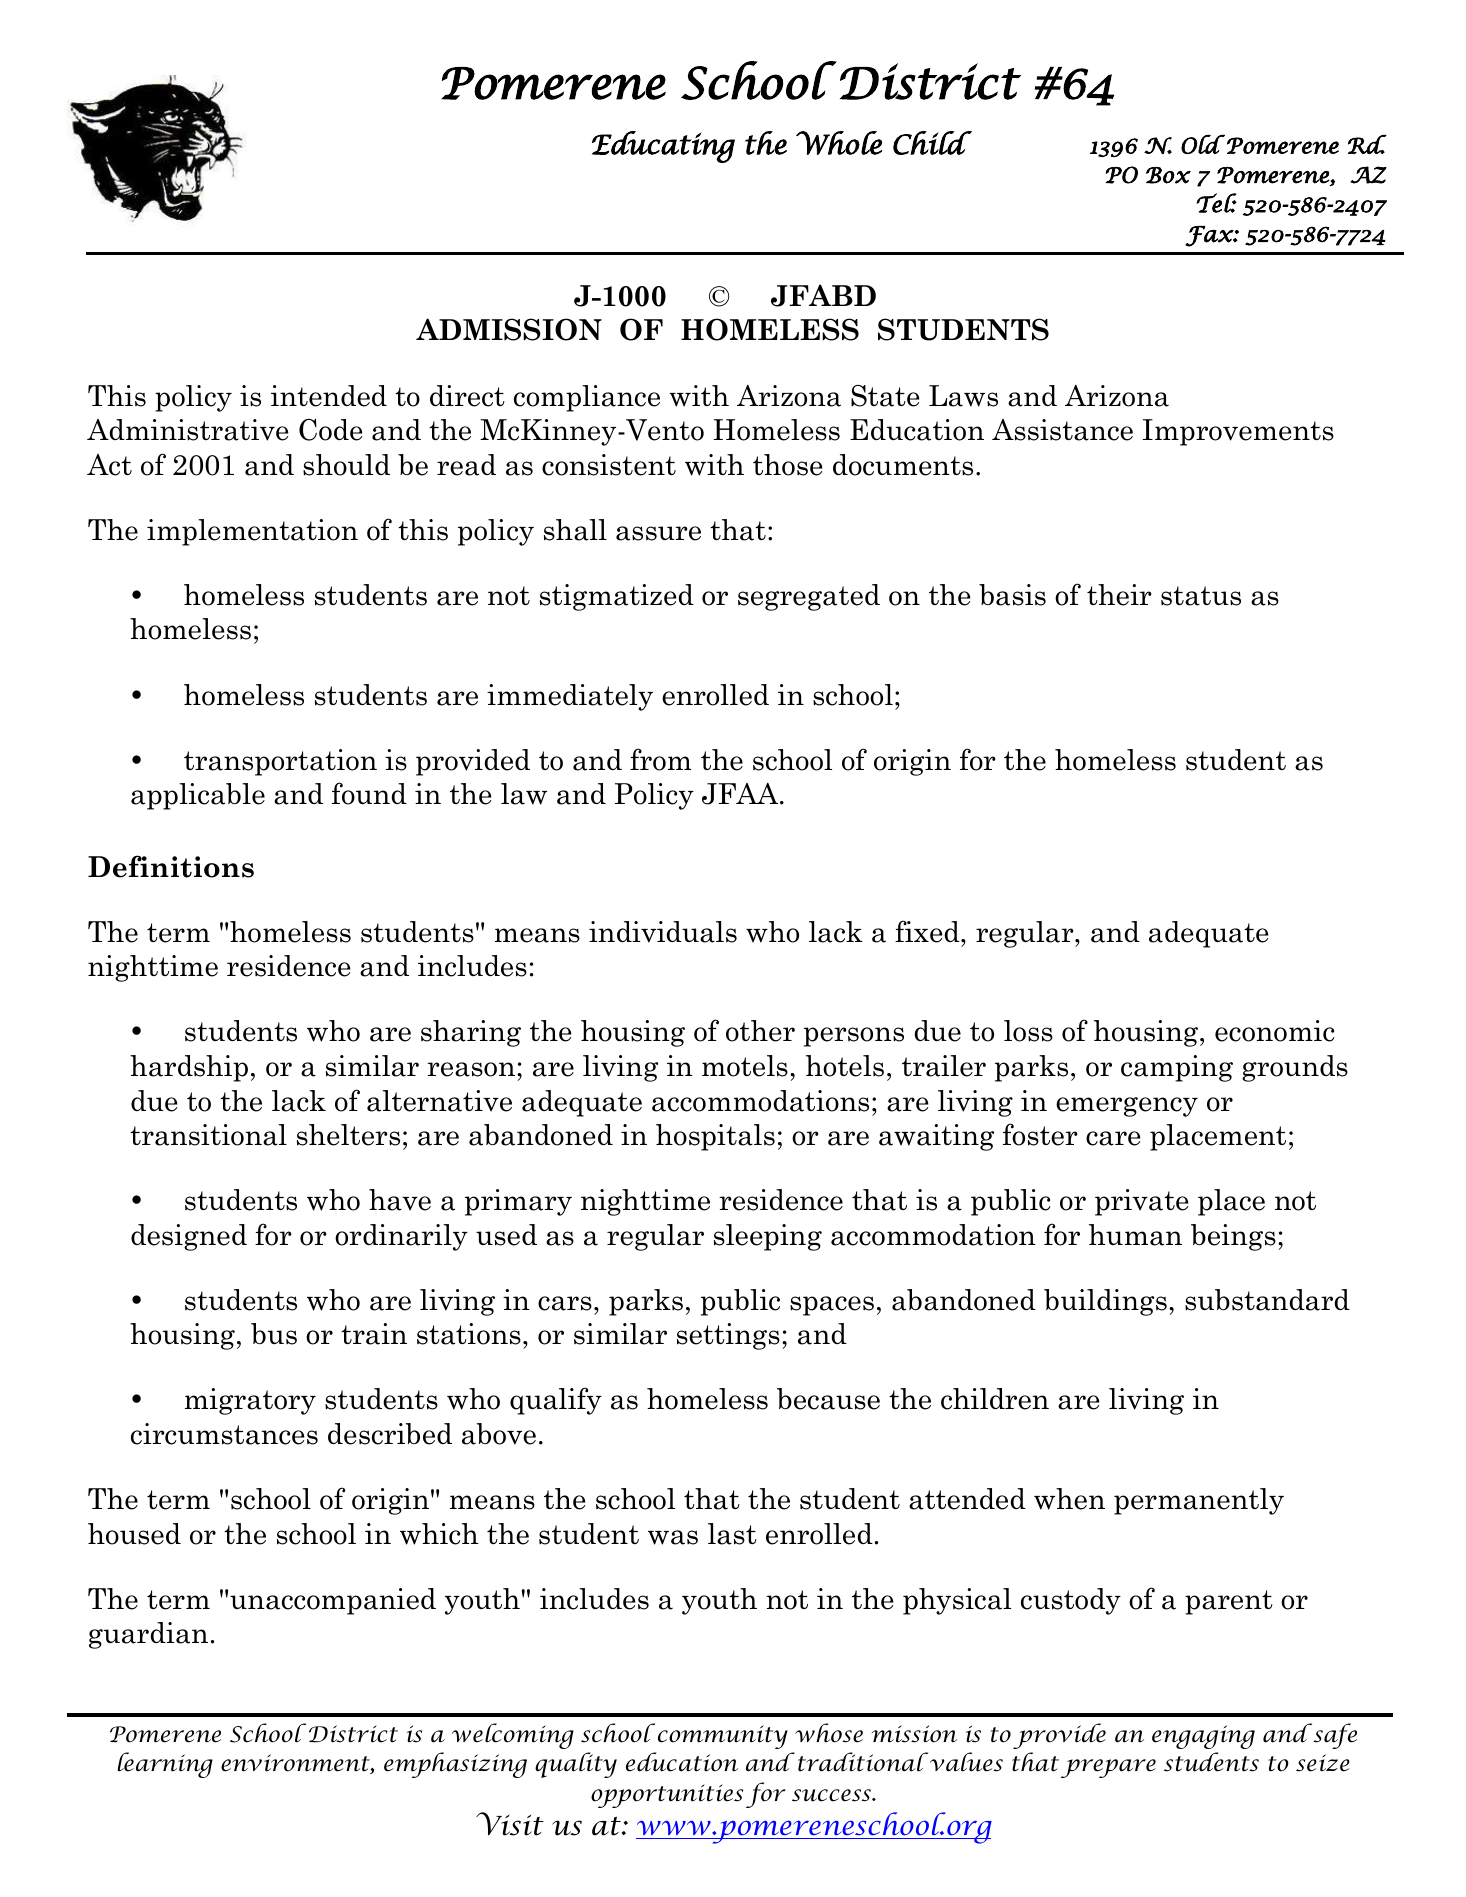 The width and height of the screenshot is (1466, 1897). Describe the element at coordinates (728, 1336) in the screenshot. I see `settings` at that location.
